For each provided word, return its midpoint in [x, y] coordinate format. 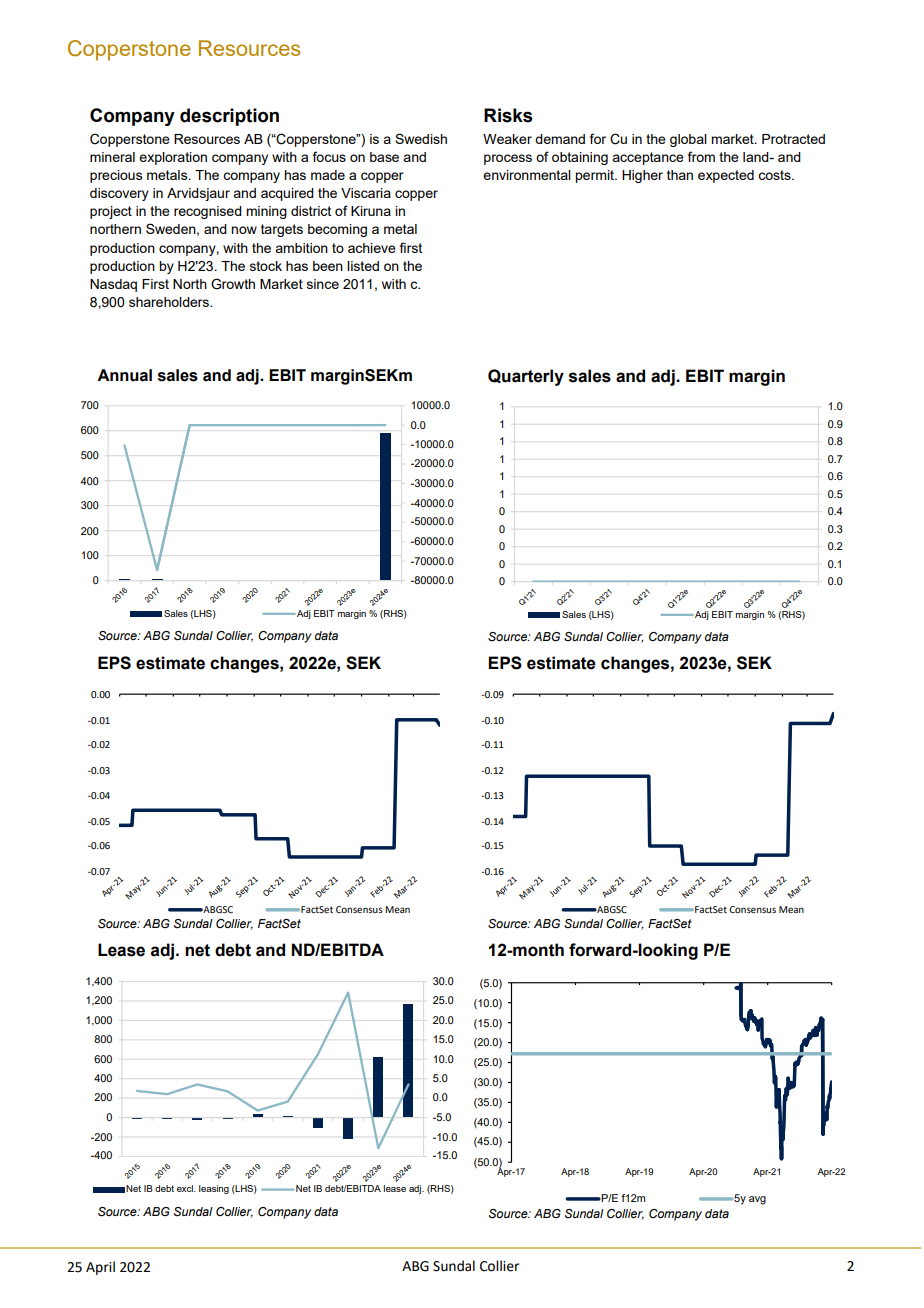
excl [186, 1188]
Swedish [421, 138]
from [701, 156]
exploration [173, 158]
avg [757, 1200]
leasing [214, 1189]
